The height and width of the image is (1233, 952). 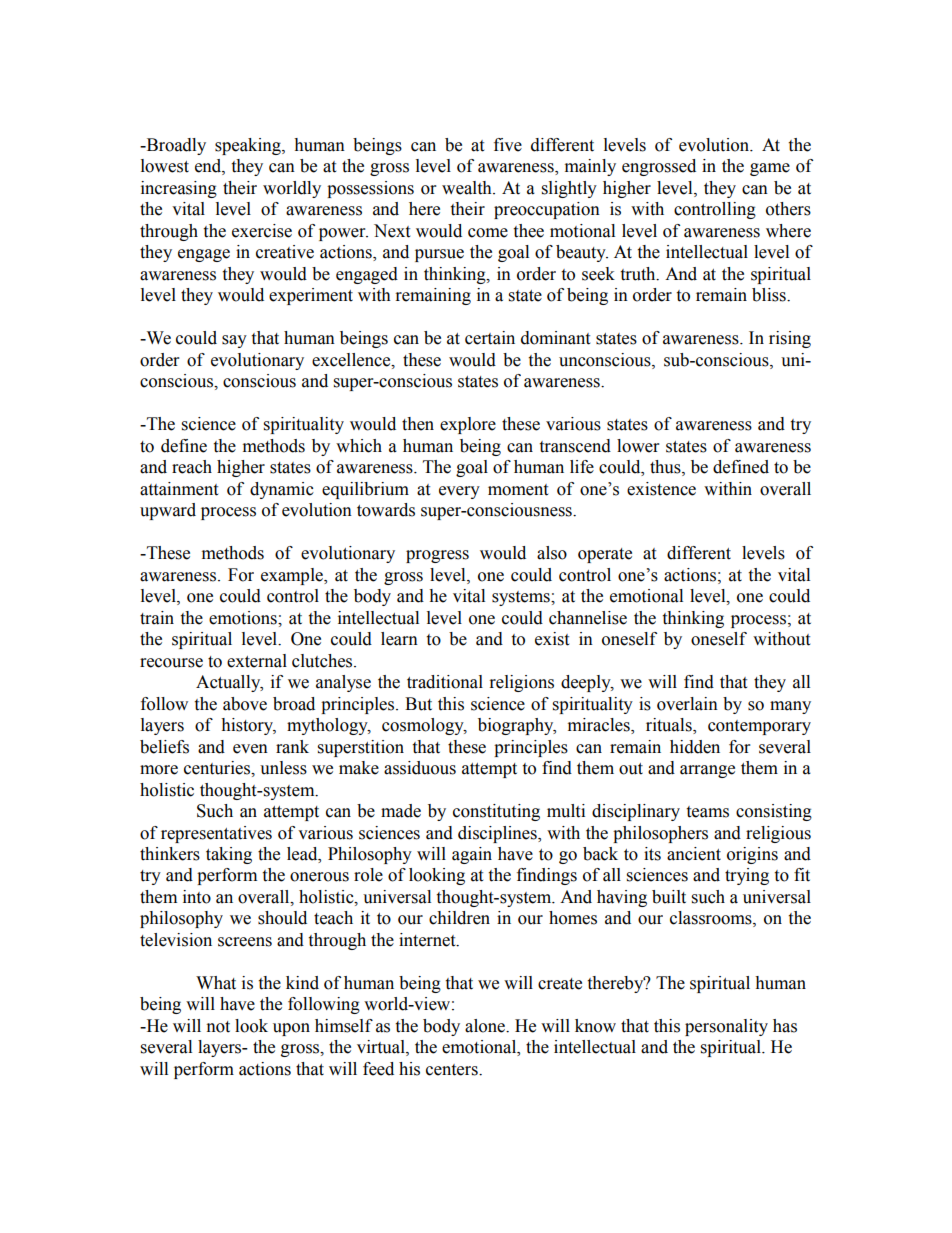 I want to click on overlain, so click(x=687, y=704).
